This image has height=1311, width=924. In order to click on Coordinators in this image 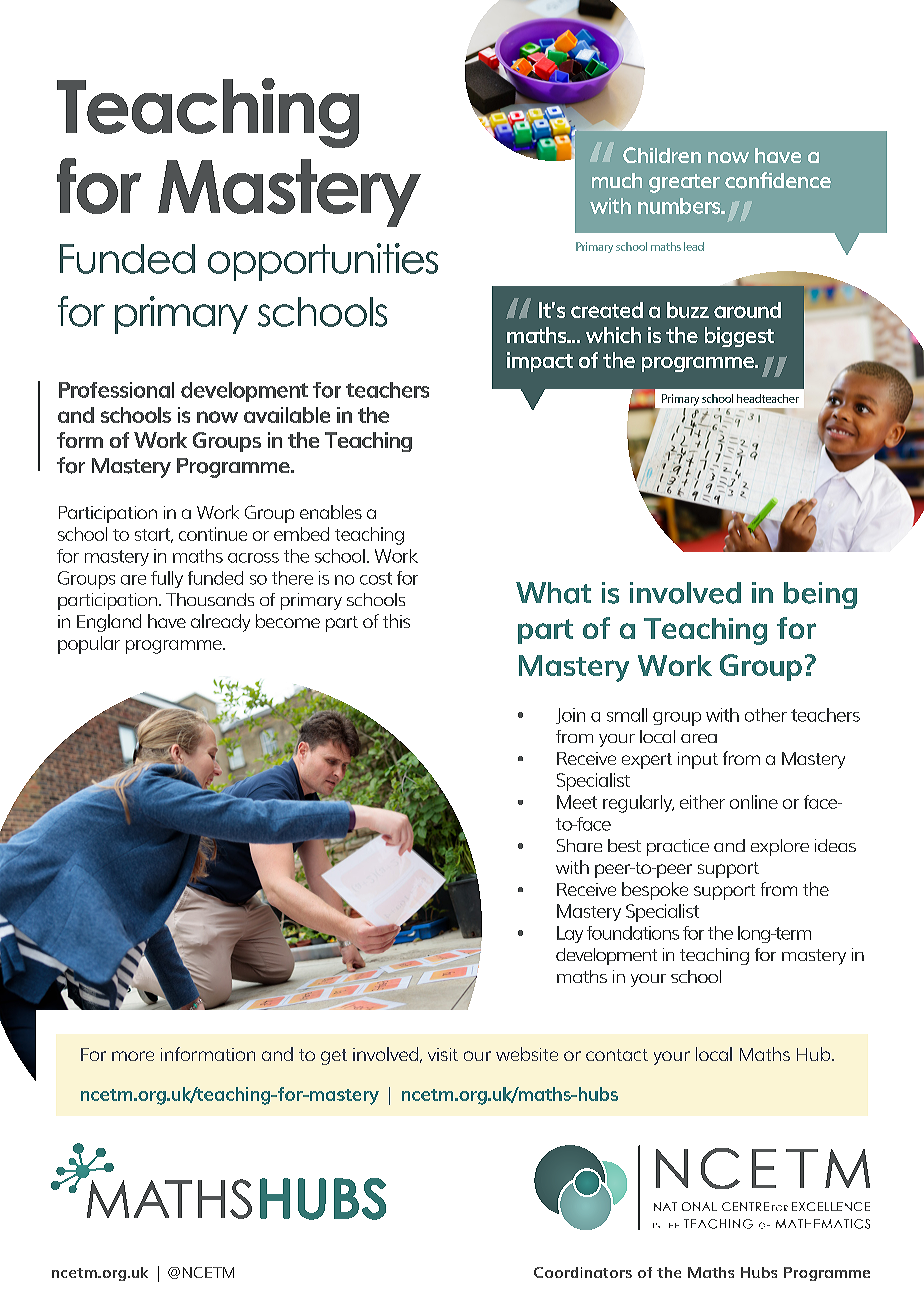, I will do `click(583, 1272)`.
